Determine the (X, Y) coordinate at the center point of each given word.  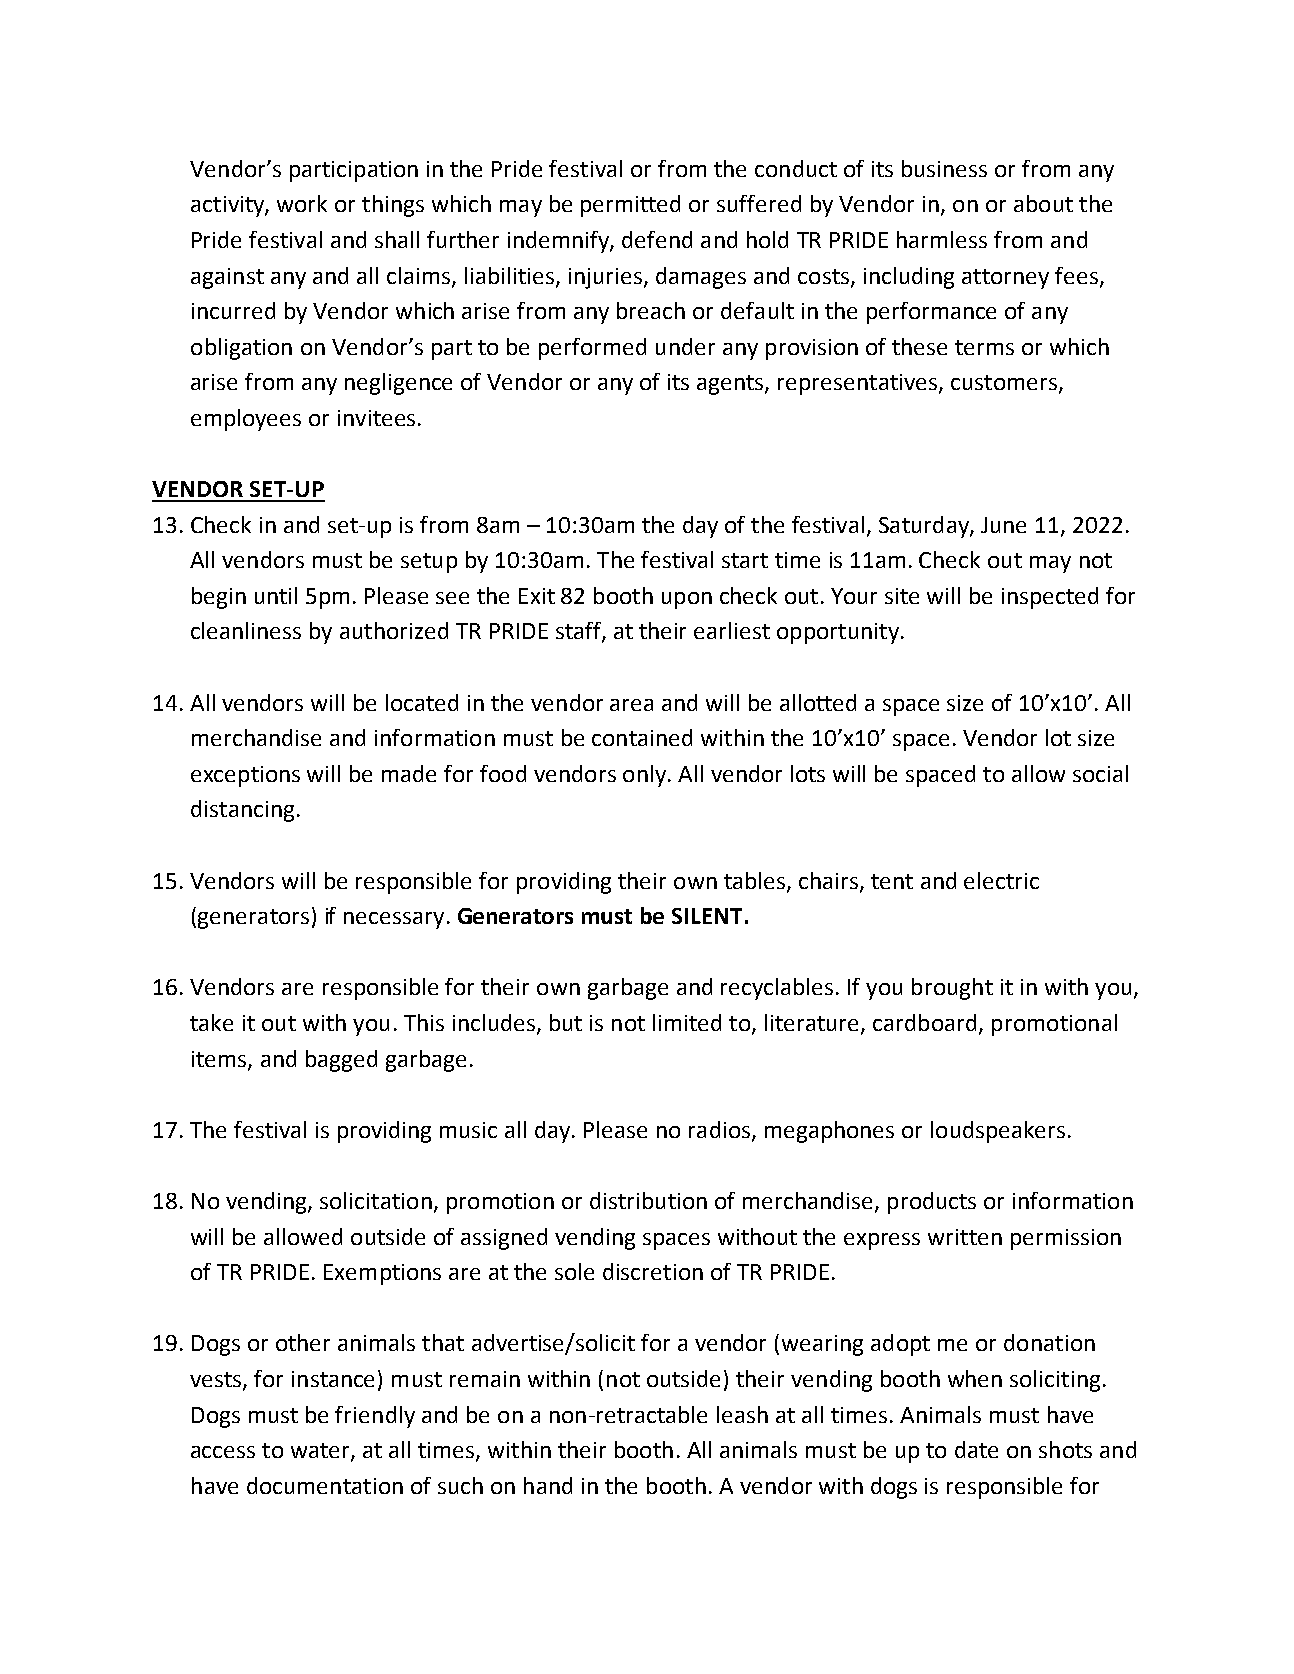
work (302, 203)
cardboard (924, 1022)
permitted (630, 206)
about (1043, 203)
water (321, 1452)
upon (687, 600)
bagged (341, 1061)
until (276, 595)
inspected (1050, 598)
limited (687, 1022)
